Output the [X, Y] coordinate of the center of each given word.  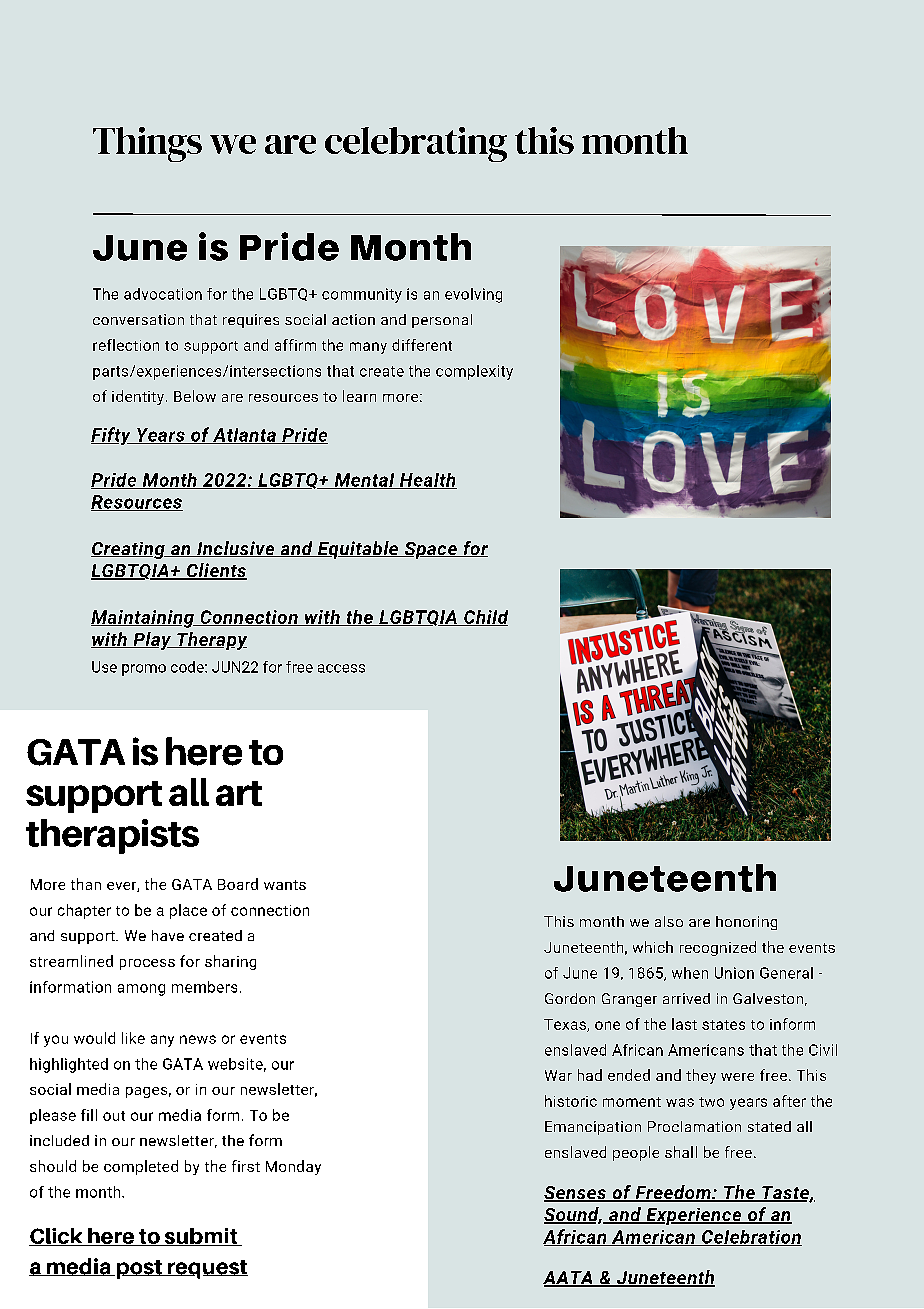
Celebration [751, 1238]
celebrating [416, 144]
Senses [576, 1194]
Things [147, 144]
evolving [473, 295]
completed [141, 1167]
